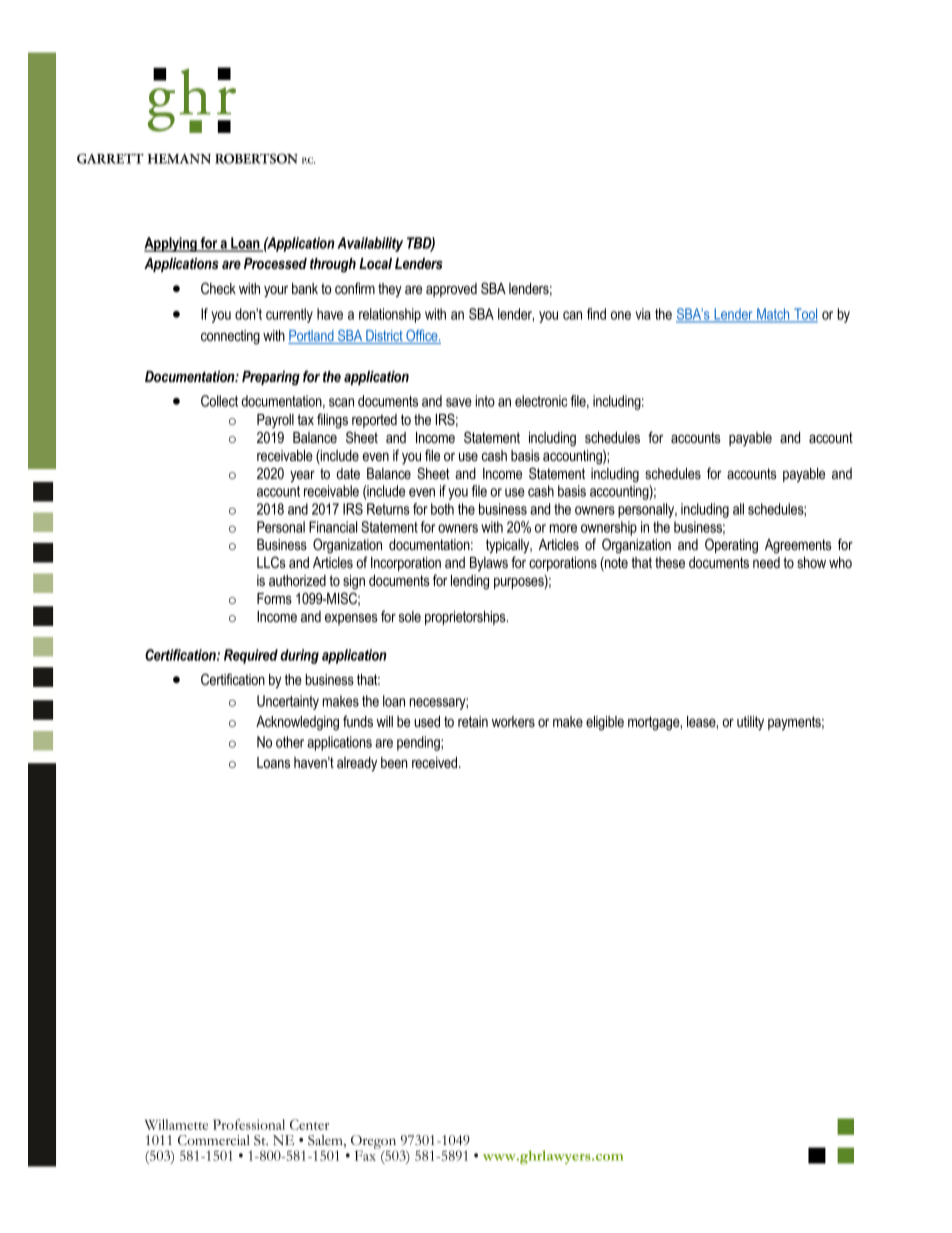 This screenshot has height=1233, width=952. Describe the element at coordinates (605, 723) in the screenshot. I see `eligible` at that location.
